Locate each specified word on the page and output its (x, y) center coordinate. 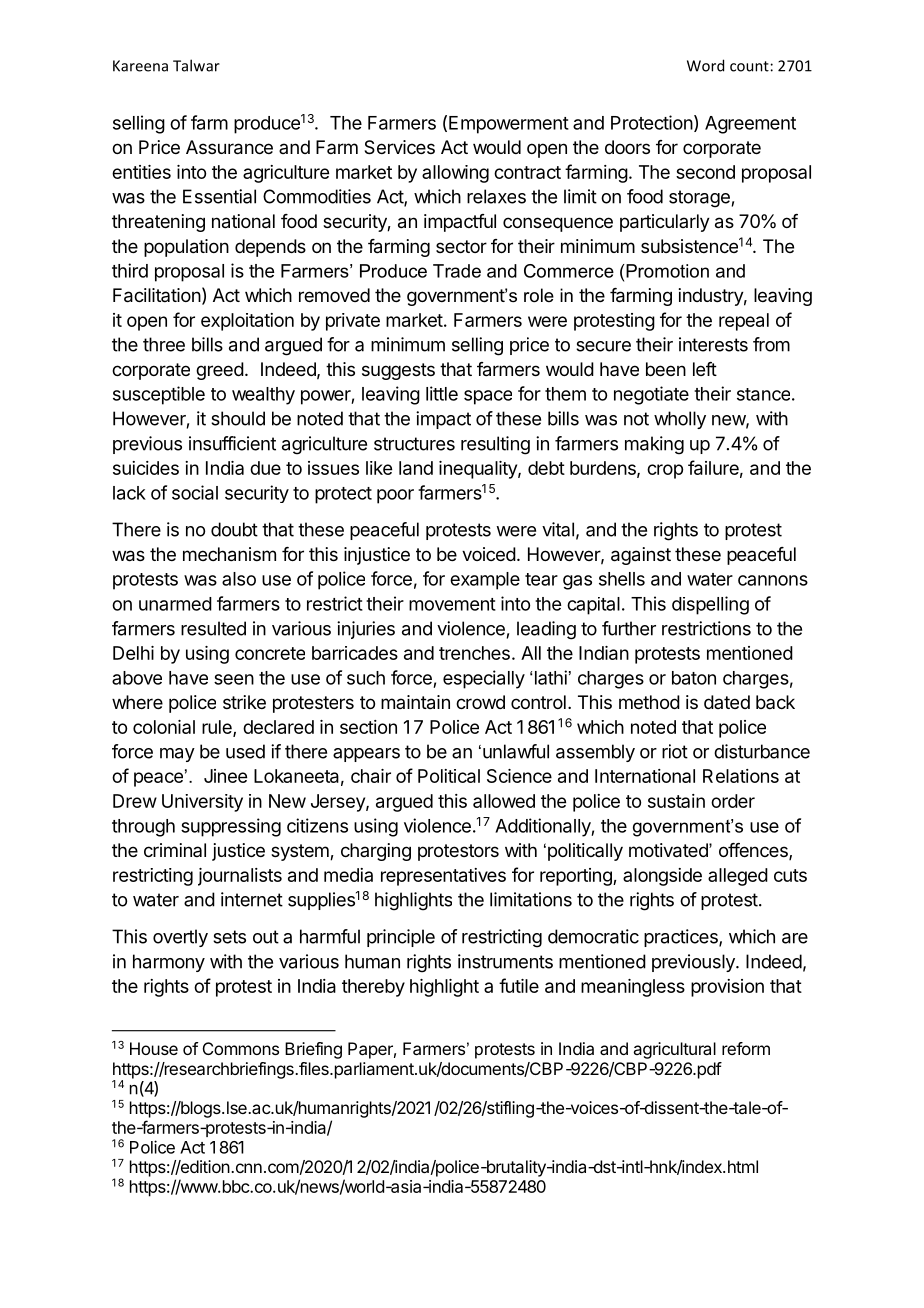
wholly (680, 420)
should (238, 418)
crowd (480, 702)
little (442, 393)
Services (399, 147)
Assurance (229, 147)
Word (705, 65)
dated (727, 702)
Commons (241, 1048)
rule (218, 728)
